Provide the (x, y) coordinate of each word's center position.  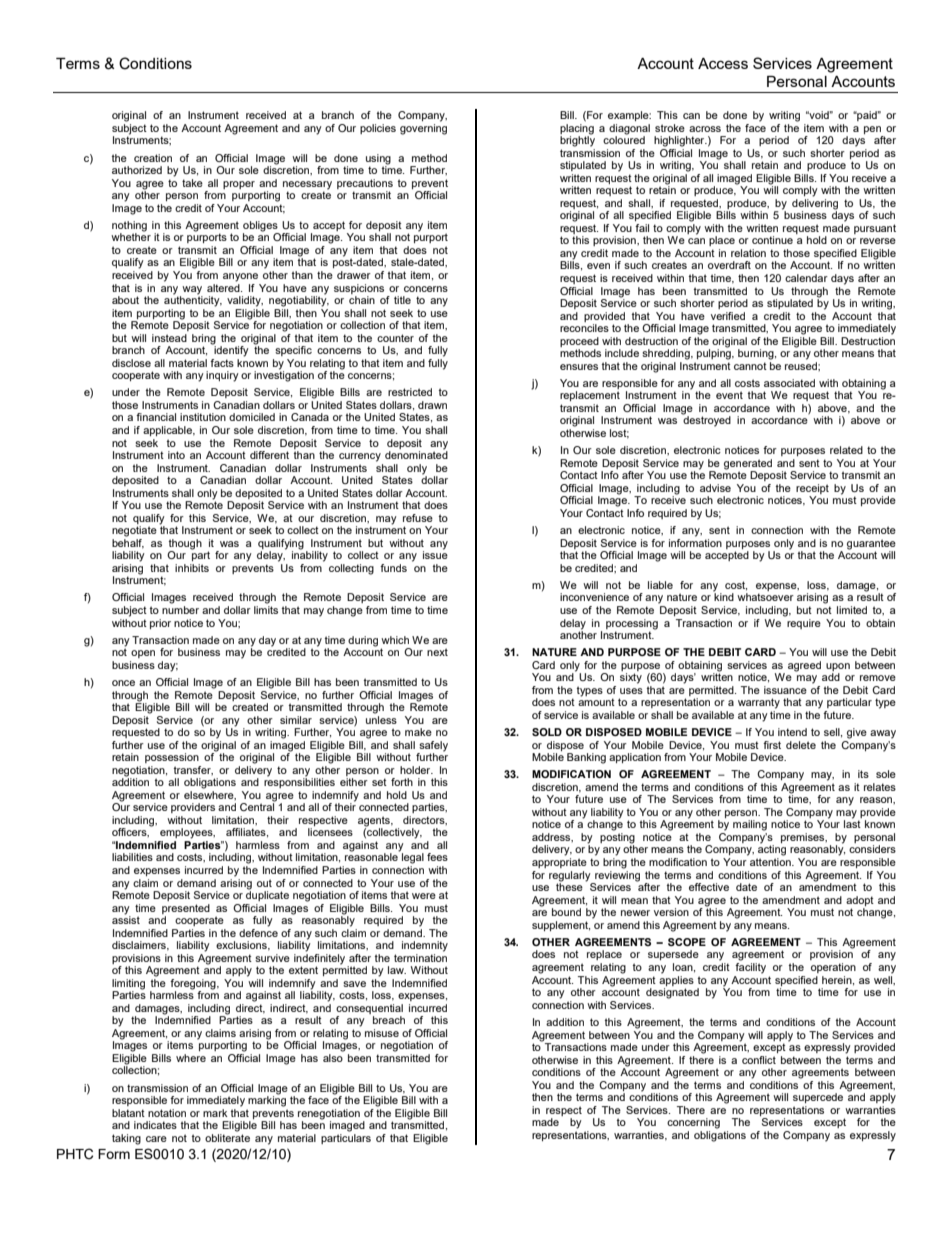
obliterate (227, 1138)
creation (153, 158)
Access (723, 63)
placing (577, 129)
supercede (818, 1098)
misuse (382, 1033)
